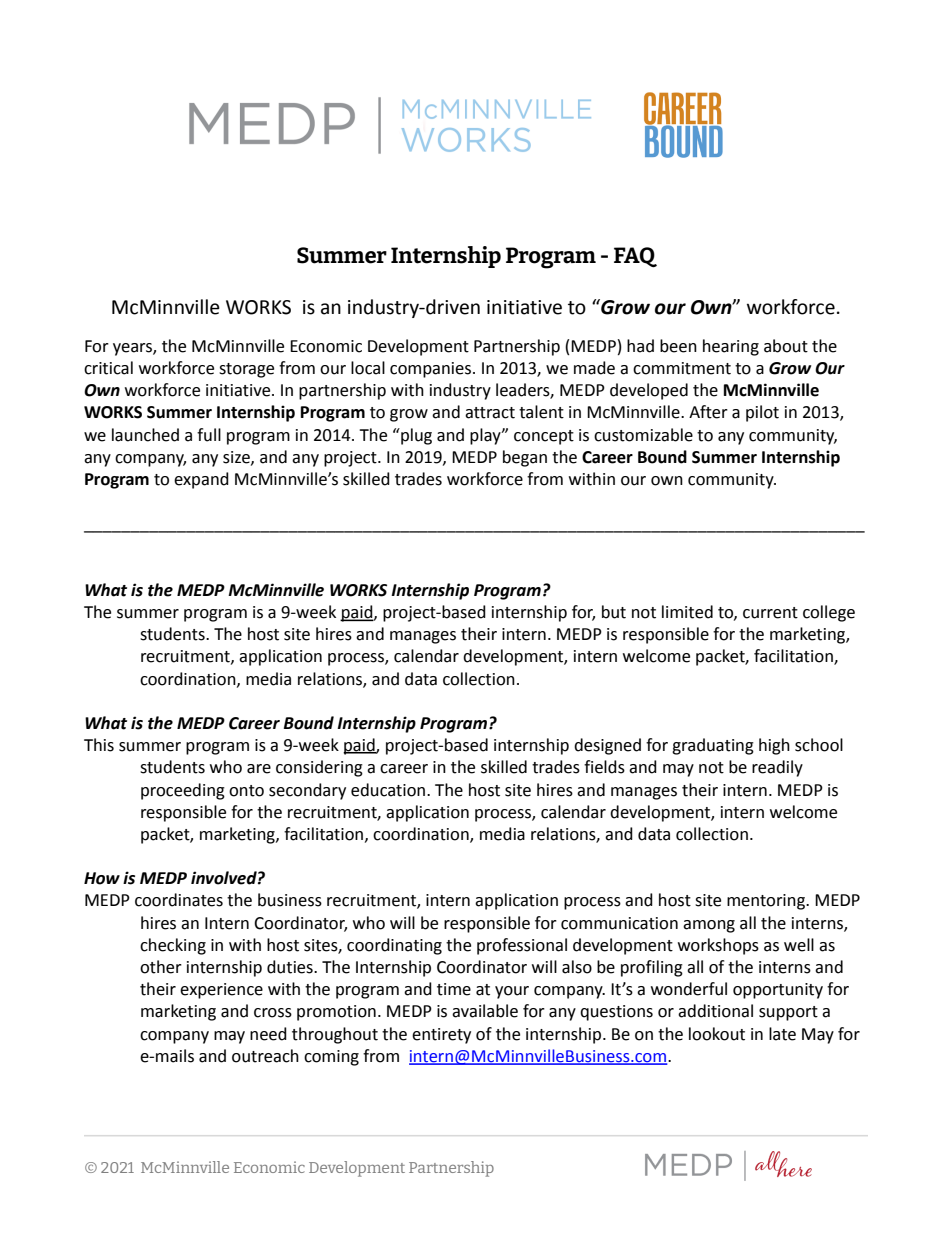 The width and height of the document is (952, 1233). What do you see at coordinates (770, 613) in the document?
I see `current` at bounding box center [770, 613].
